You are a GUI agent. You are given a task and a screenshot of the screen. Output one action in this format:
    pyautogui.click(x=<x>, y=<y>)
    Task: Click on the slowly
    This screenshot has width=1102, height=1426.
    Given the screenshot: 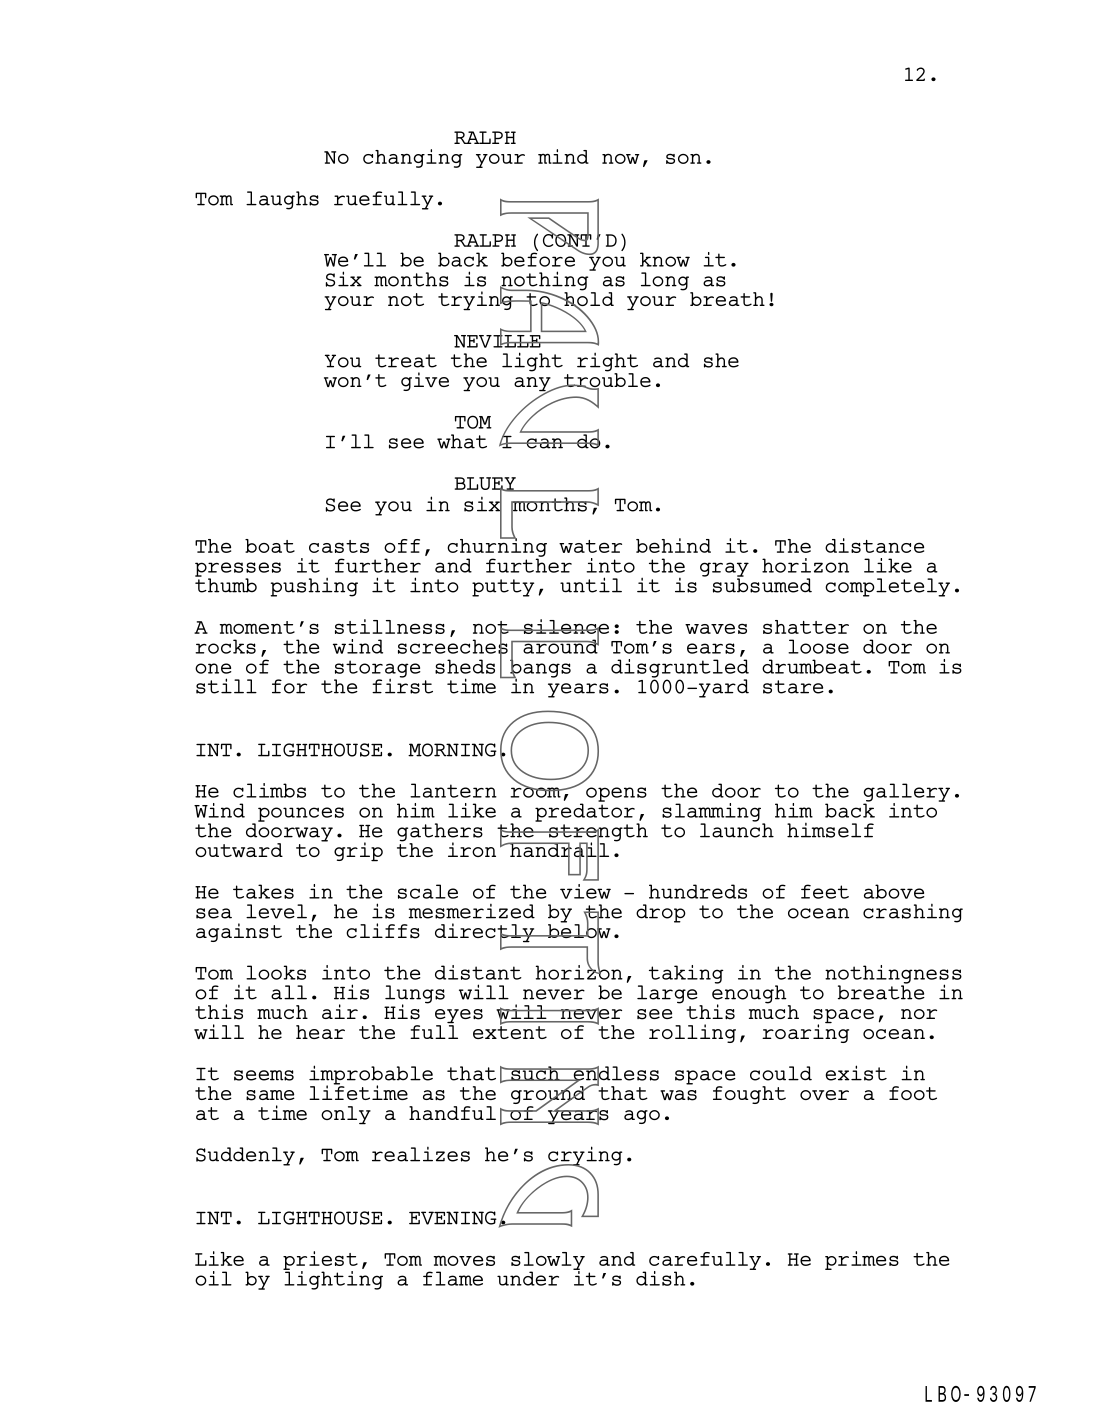 What is the action you would take?
    pyautogui.click(x=548, y=1262)
